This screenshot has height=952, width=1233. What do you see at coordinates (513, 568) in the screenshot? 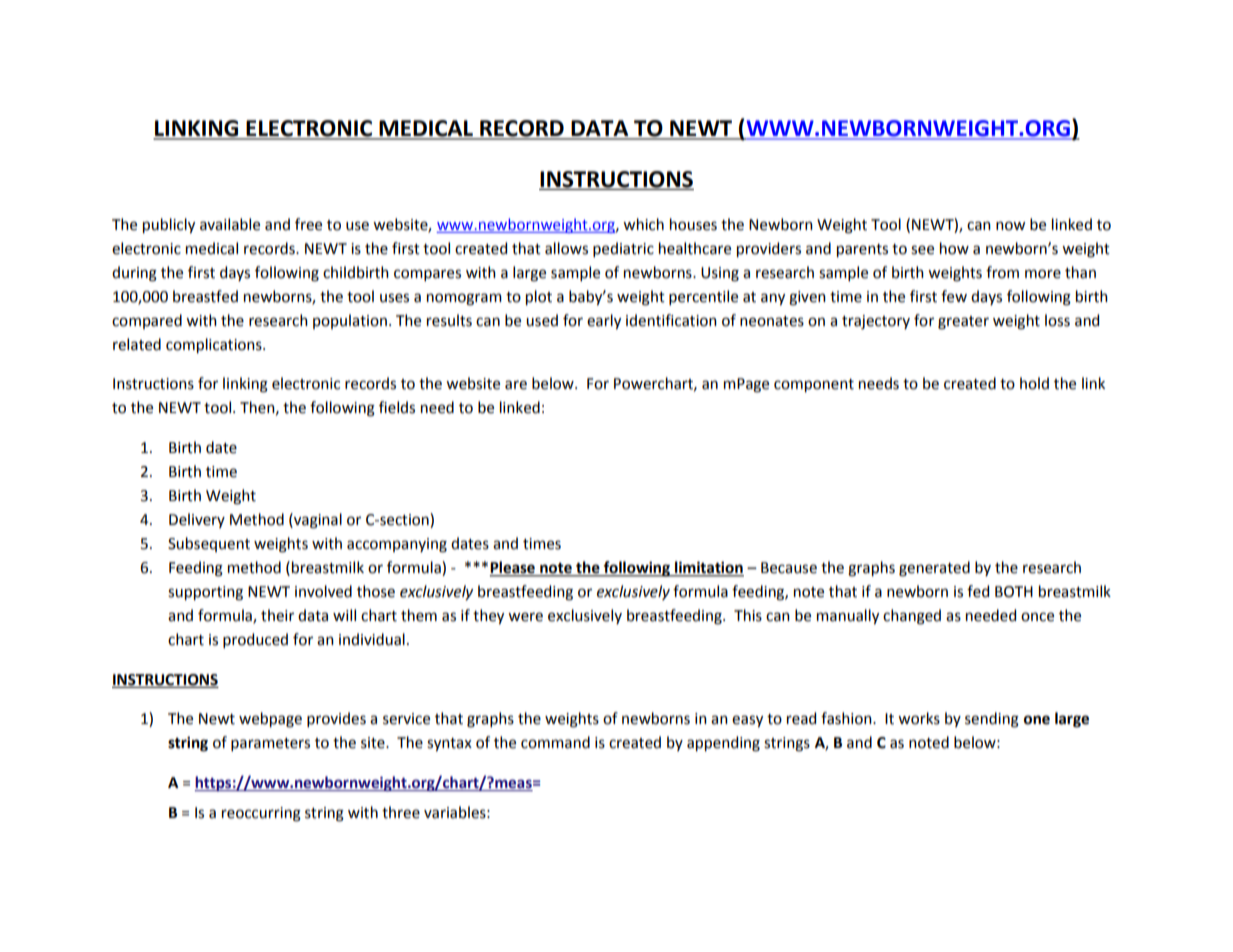
I see `Please` at bounding box center [513, 568].
